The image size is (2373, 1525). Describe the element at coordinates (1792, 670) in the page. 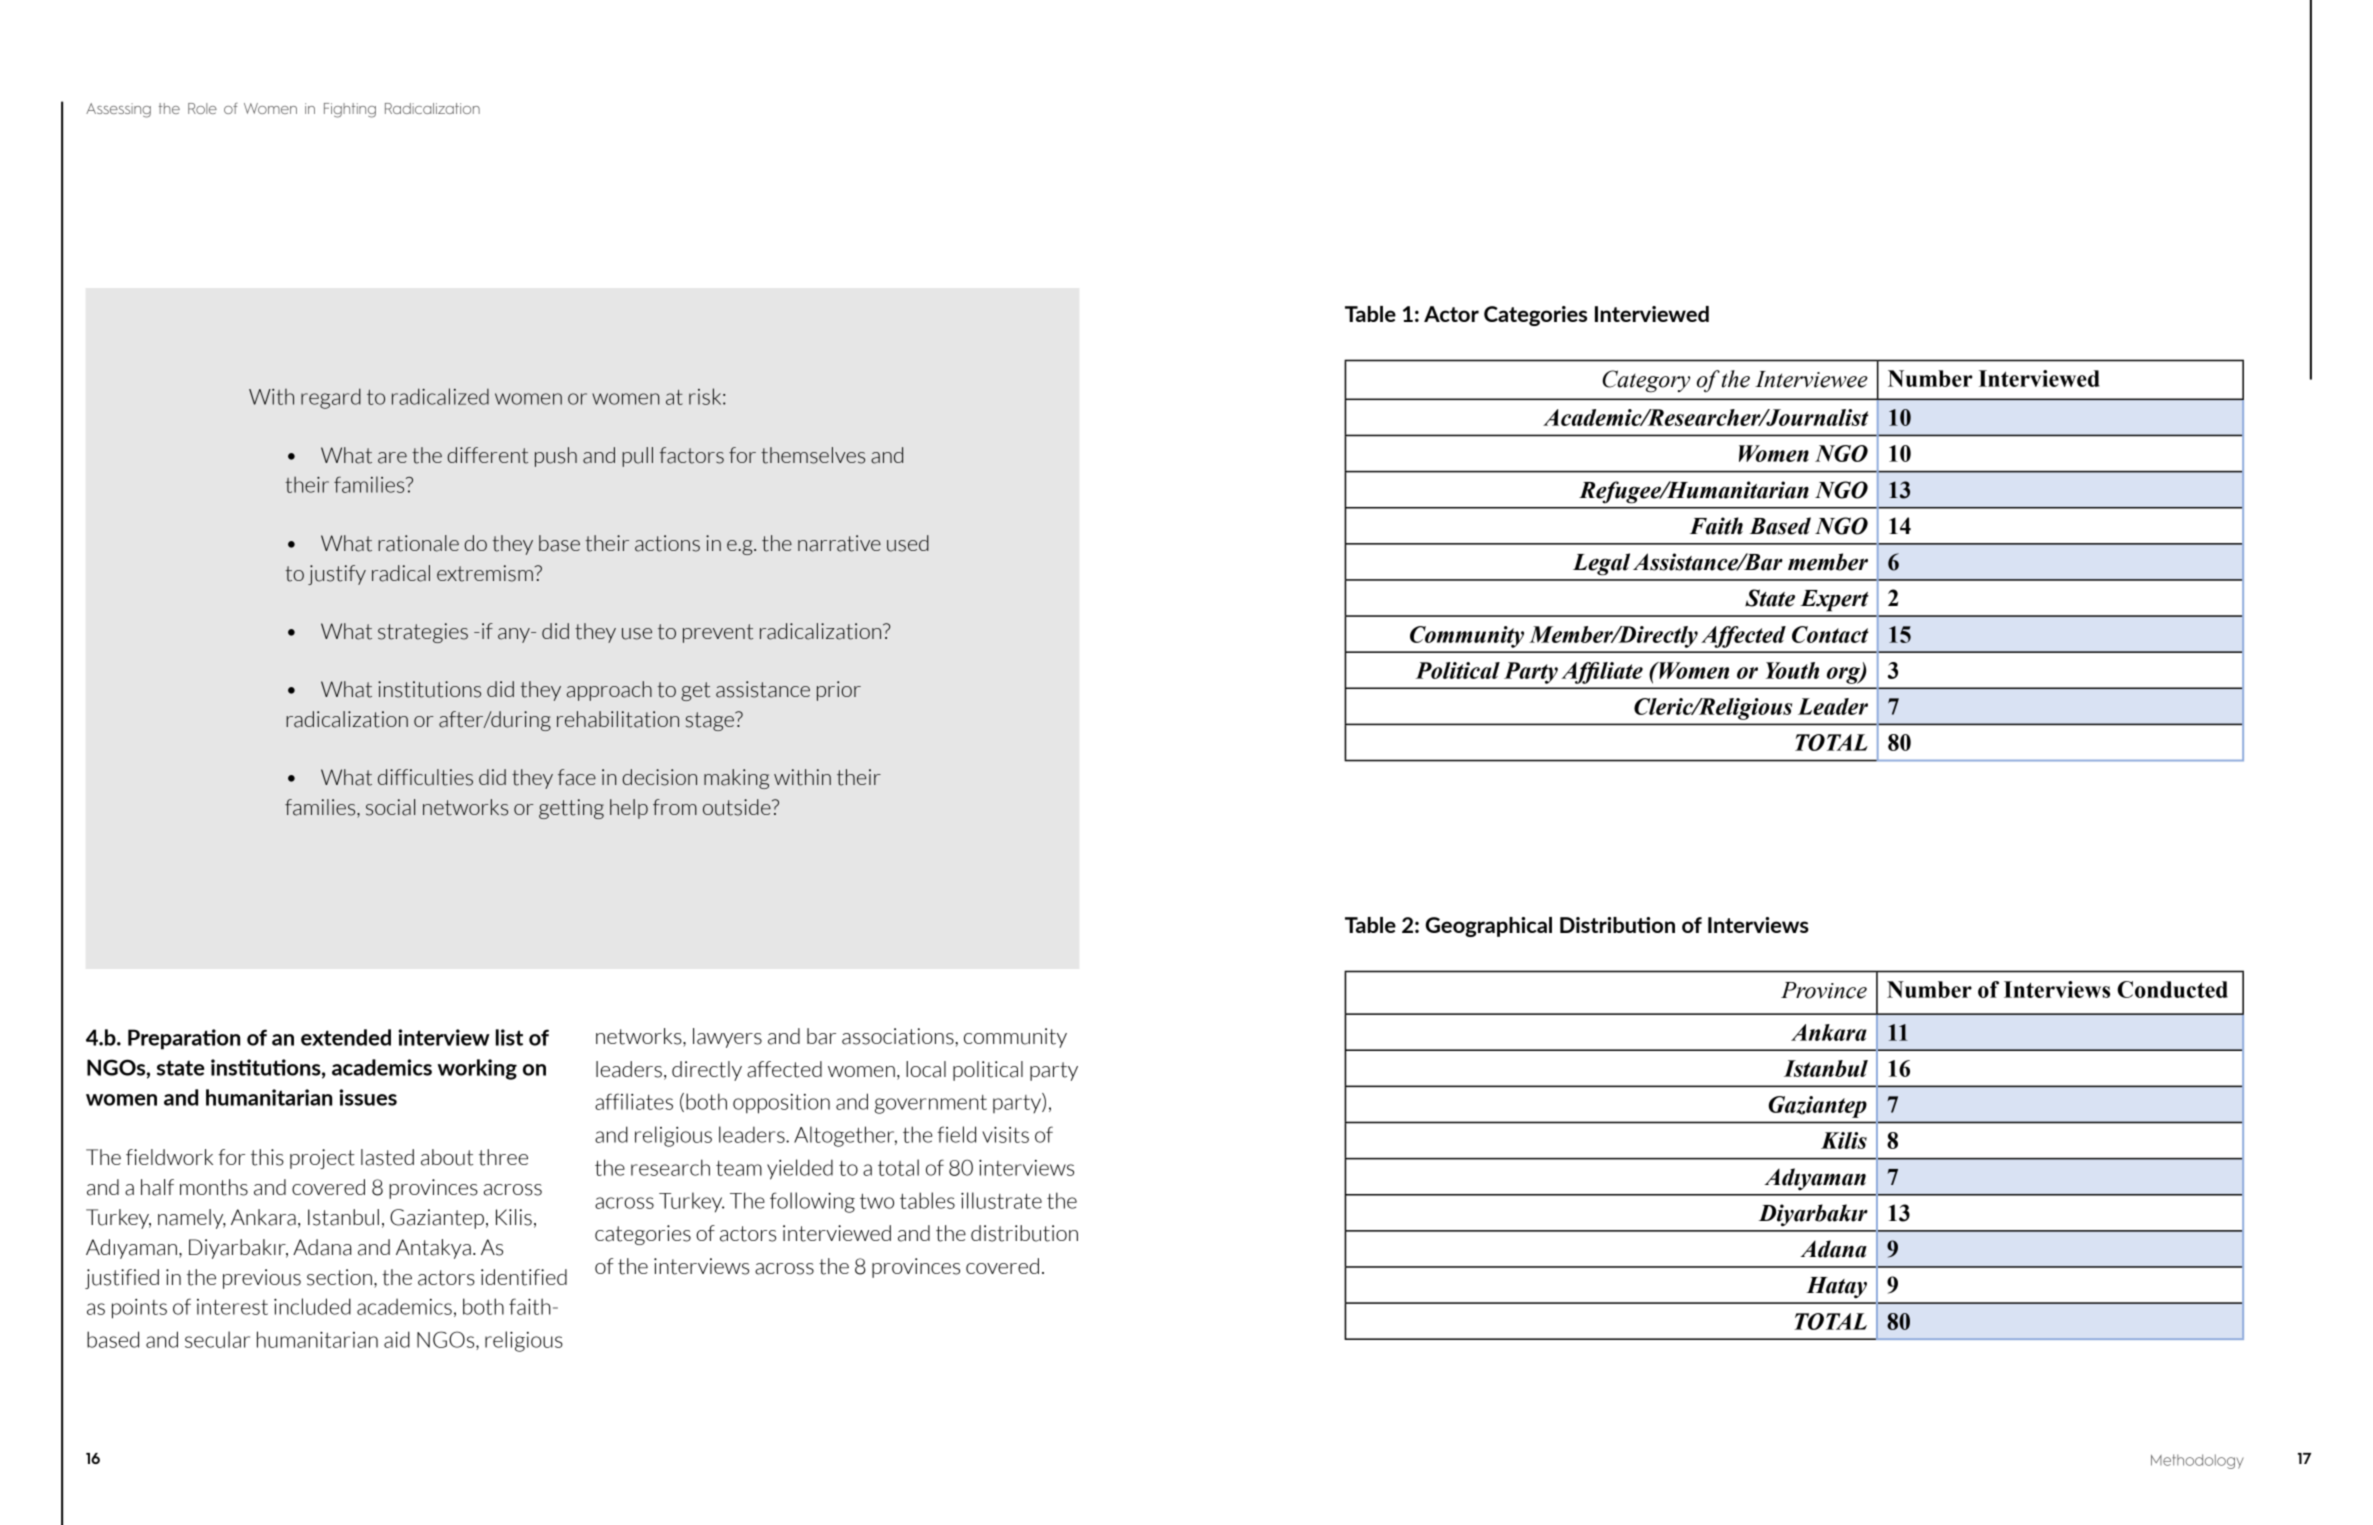

I see `Youth` at that location.
